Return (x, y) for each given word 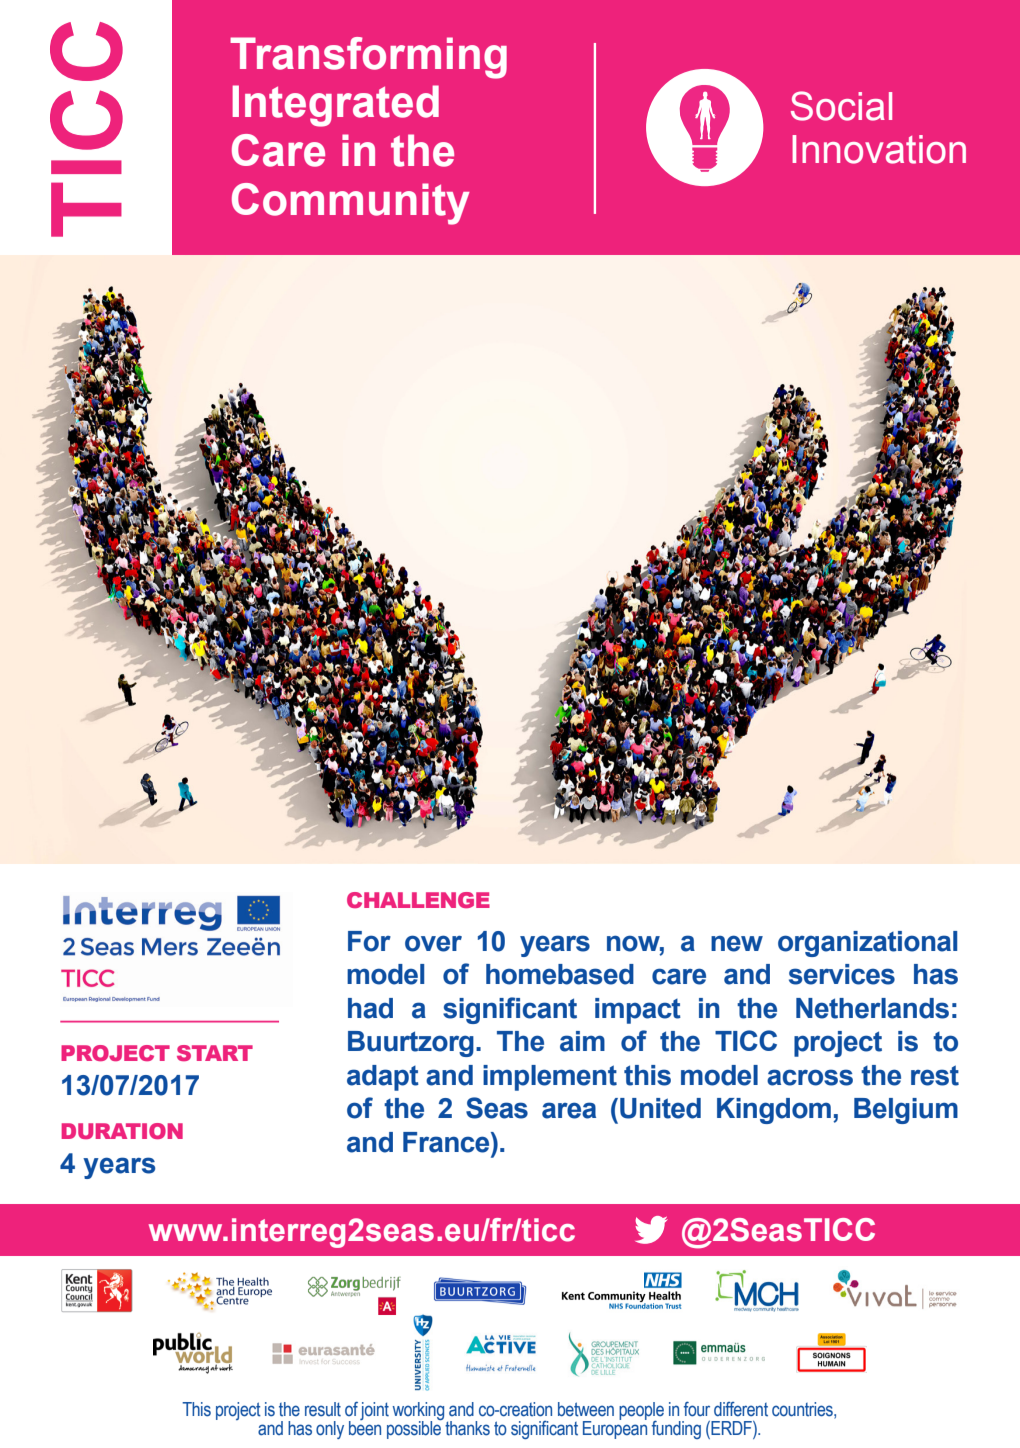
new (737, 943)
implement (550, 1078)
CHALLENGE (418, 900)
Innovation (879, 149)
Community (351, 204)
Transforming (368, 58)
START (215, 1053)
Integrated (336, 106)
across (810, 1077)
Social (841, 106)
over (433, 943)
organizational (867, 944)
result (323, 1409)
